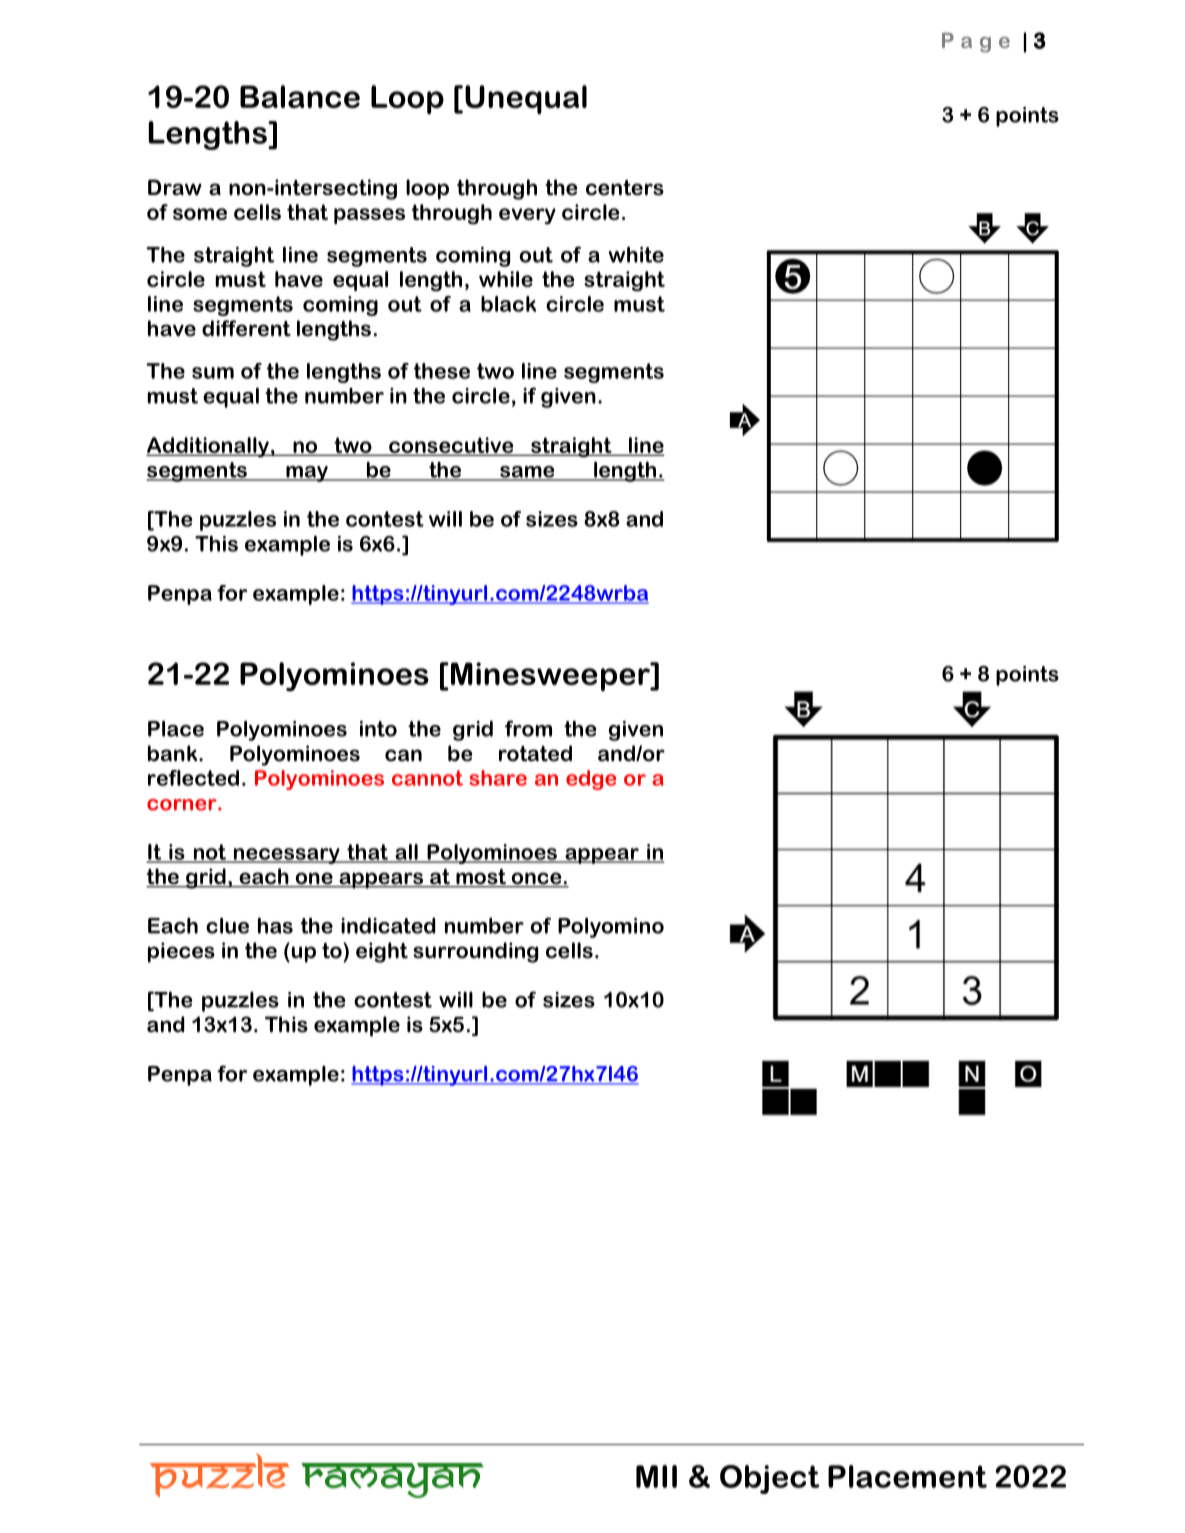 This page has width=1185, height=1533. I want to click on edge, so click(591, 780).
